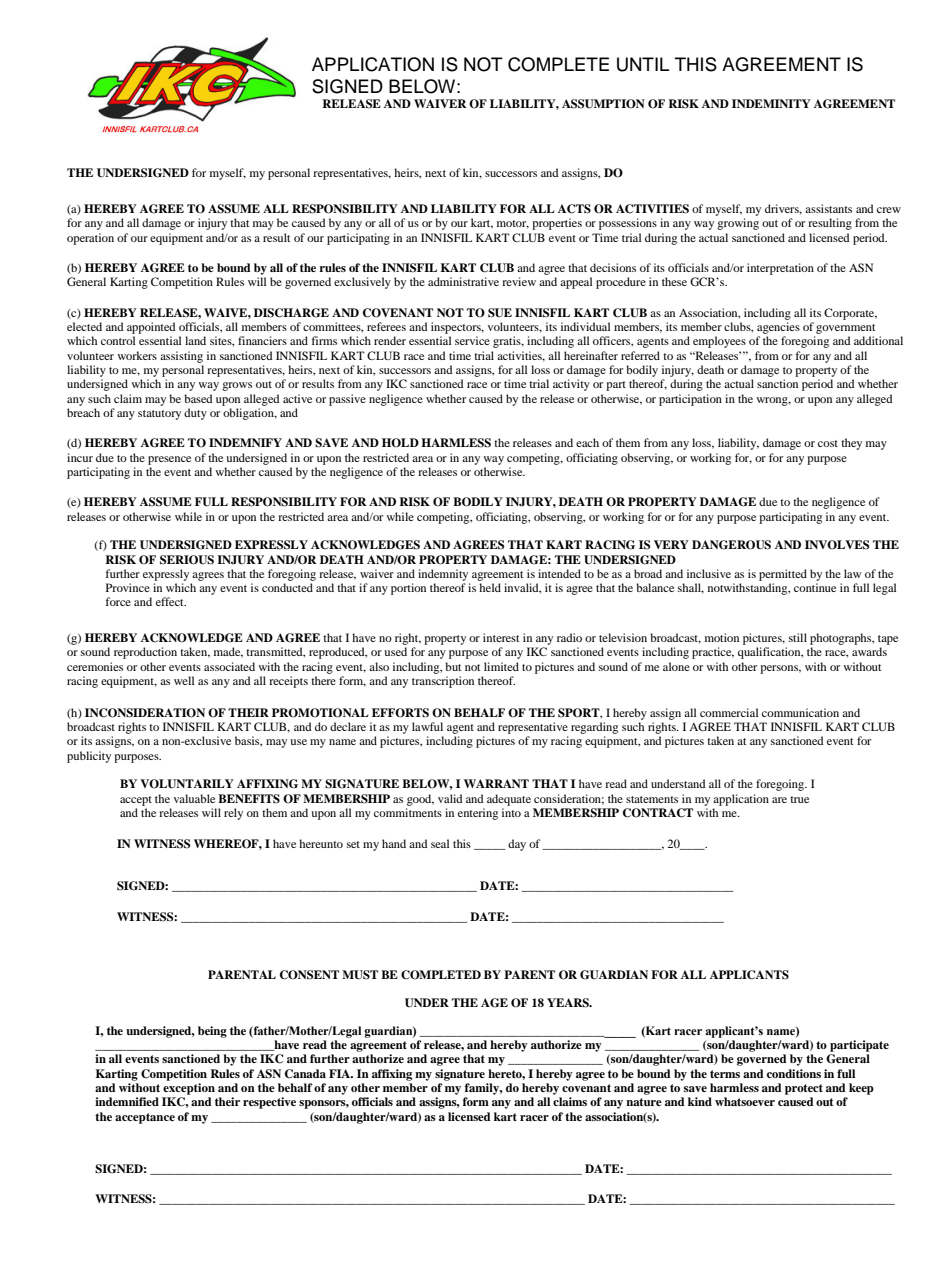  What do you see at coordinates (783, 575) in the image?
I see `permitted` at bounding box center [783, 575].
